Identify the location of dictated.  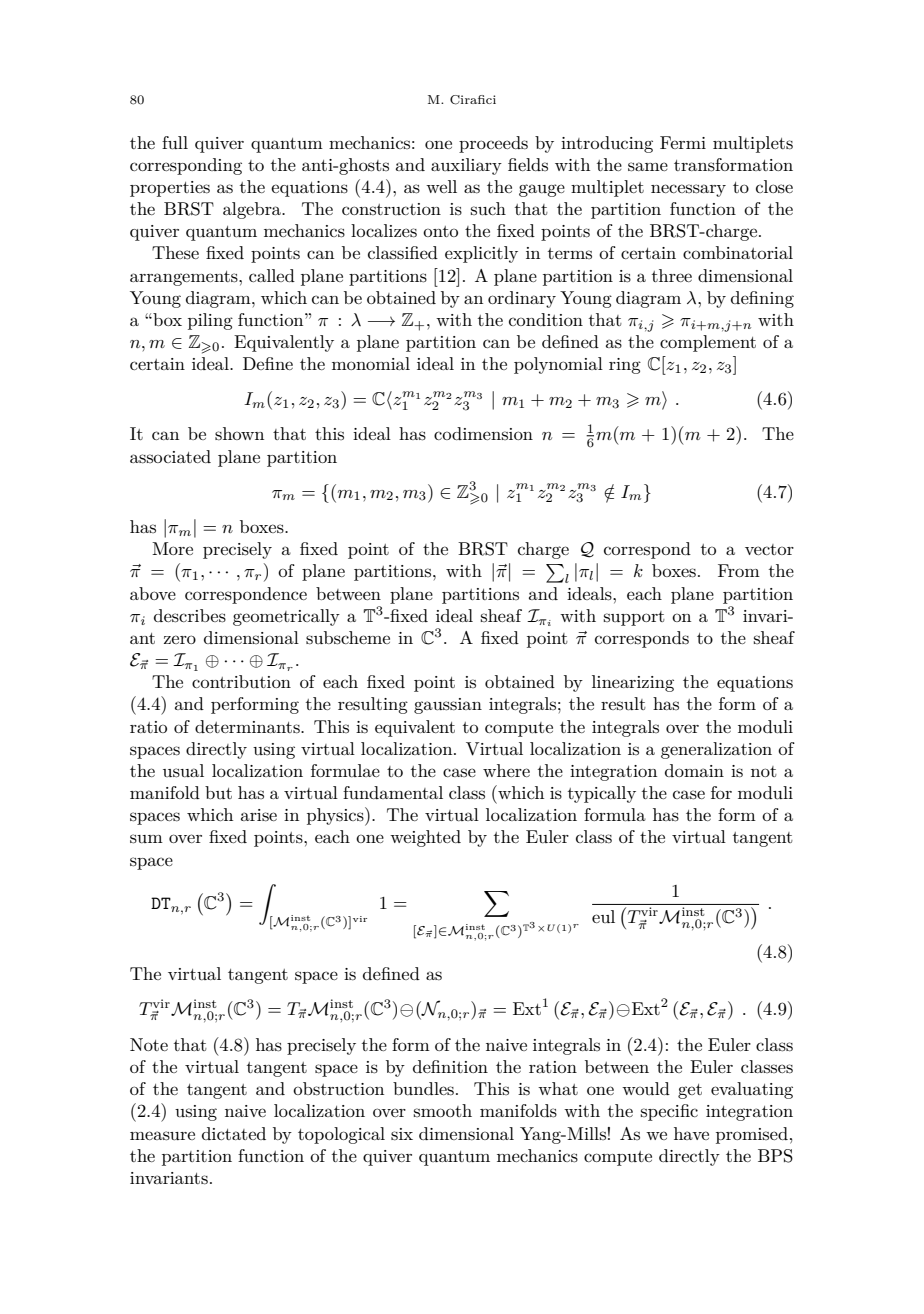
(234, 1133).
